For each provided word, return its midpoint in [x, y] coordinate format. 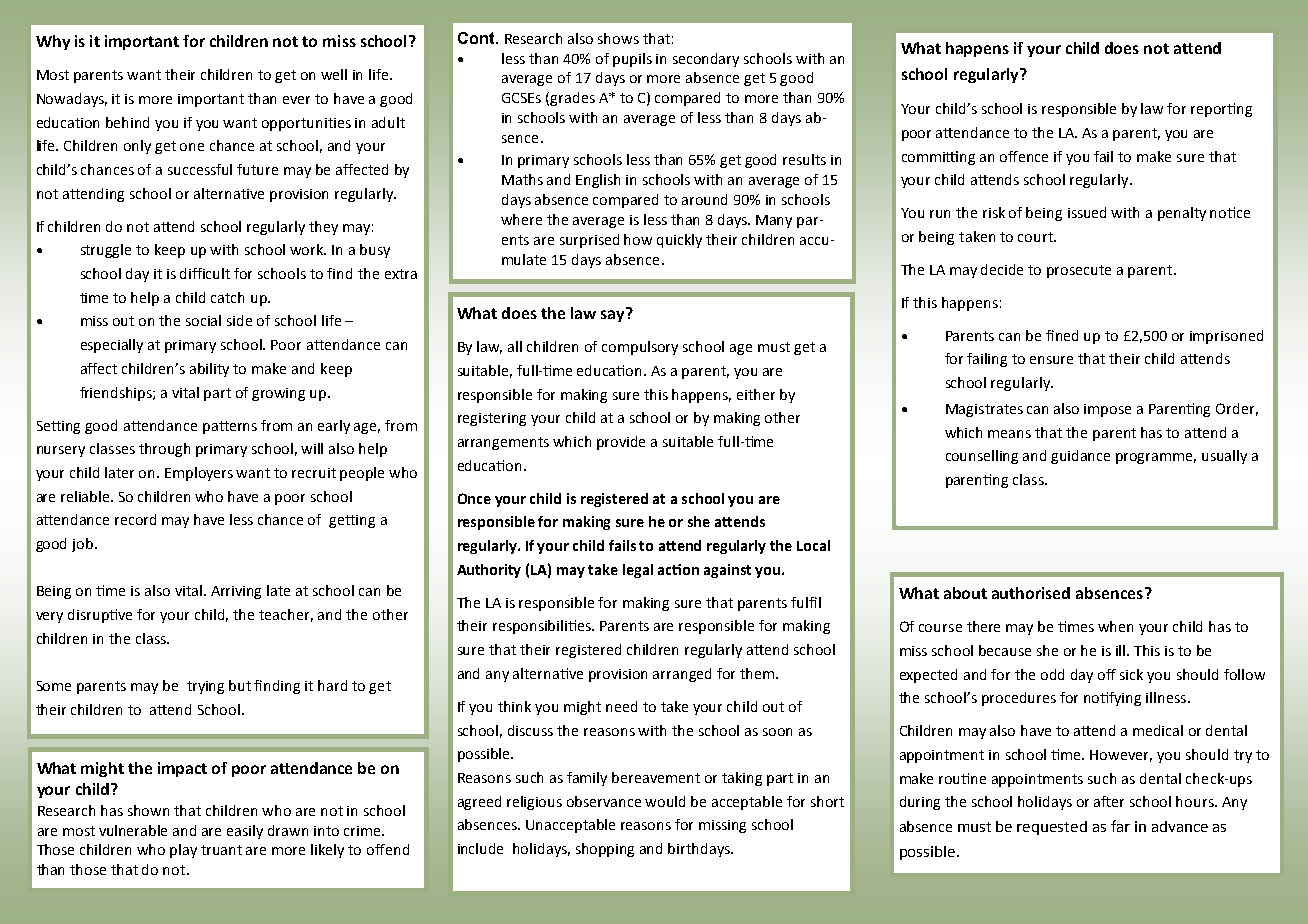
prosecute [1079, 271]
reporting [1221, 110]
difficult [205, 273]
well [334, 74]
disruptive [100, 616]
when [1115, 626]
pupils [632, 60]
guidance [1080, 457]
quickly [679, 241]
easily [245, 832]
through [164, 450]
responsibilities [543, 627]
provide [621, 443]
